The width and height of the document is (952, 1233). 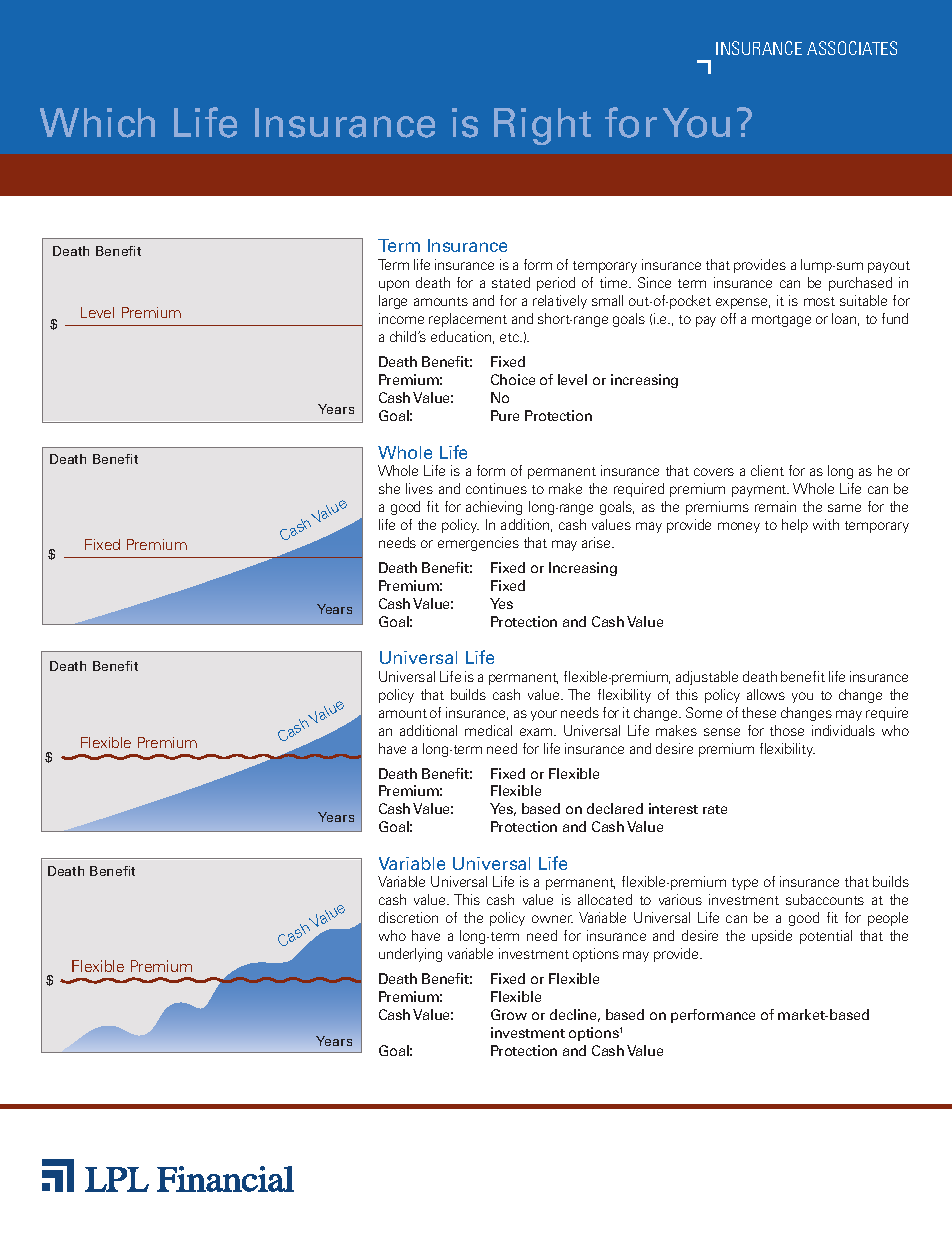 I want to click on medical, so click(x=488, y=730).
